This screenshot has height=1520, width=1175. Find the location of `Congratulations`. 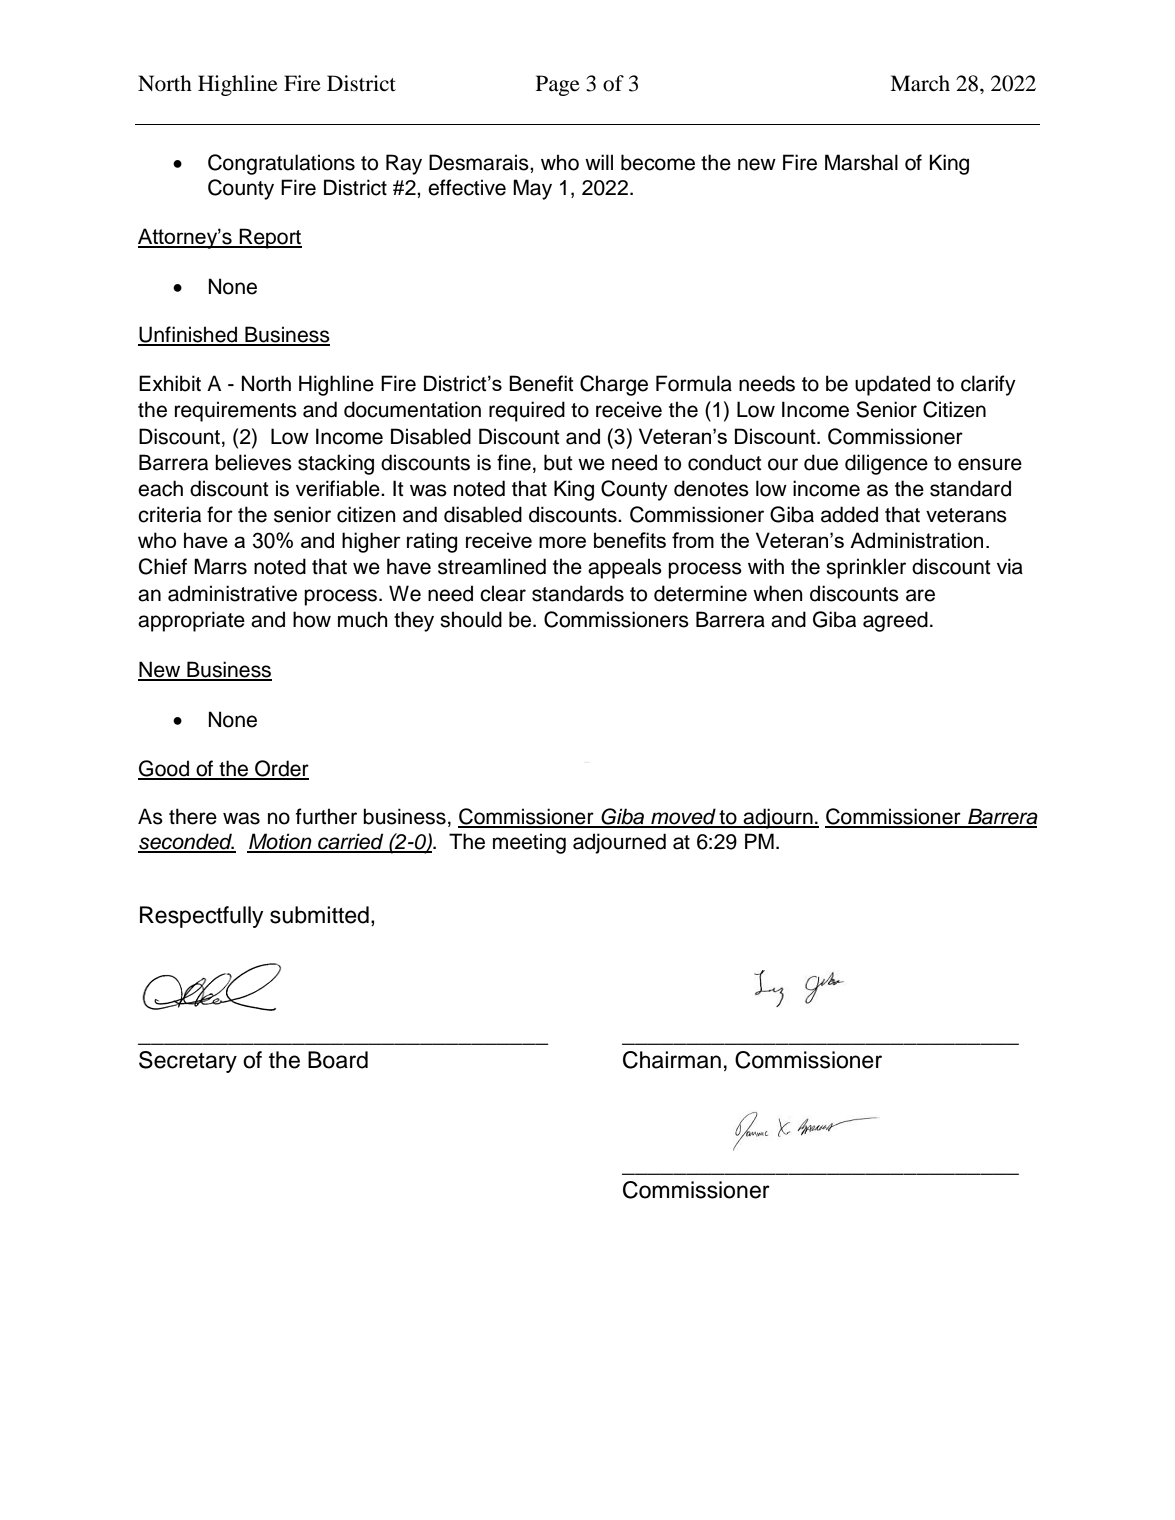

Congratulations is located at coordinates (281, 164).
